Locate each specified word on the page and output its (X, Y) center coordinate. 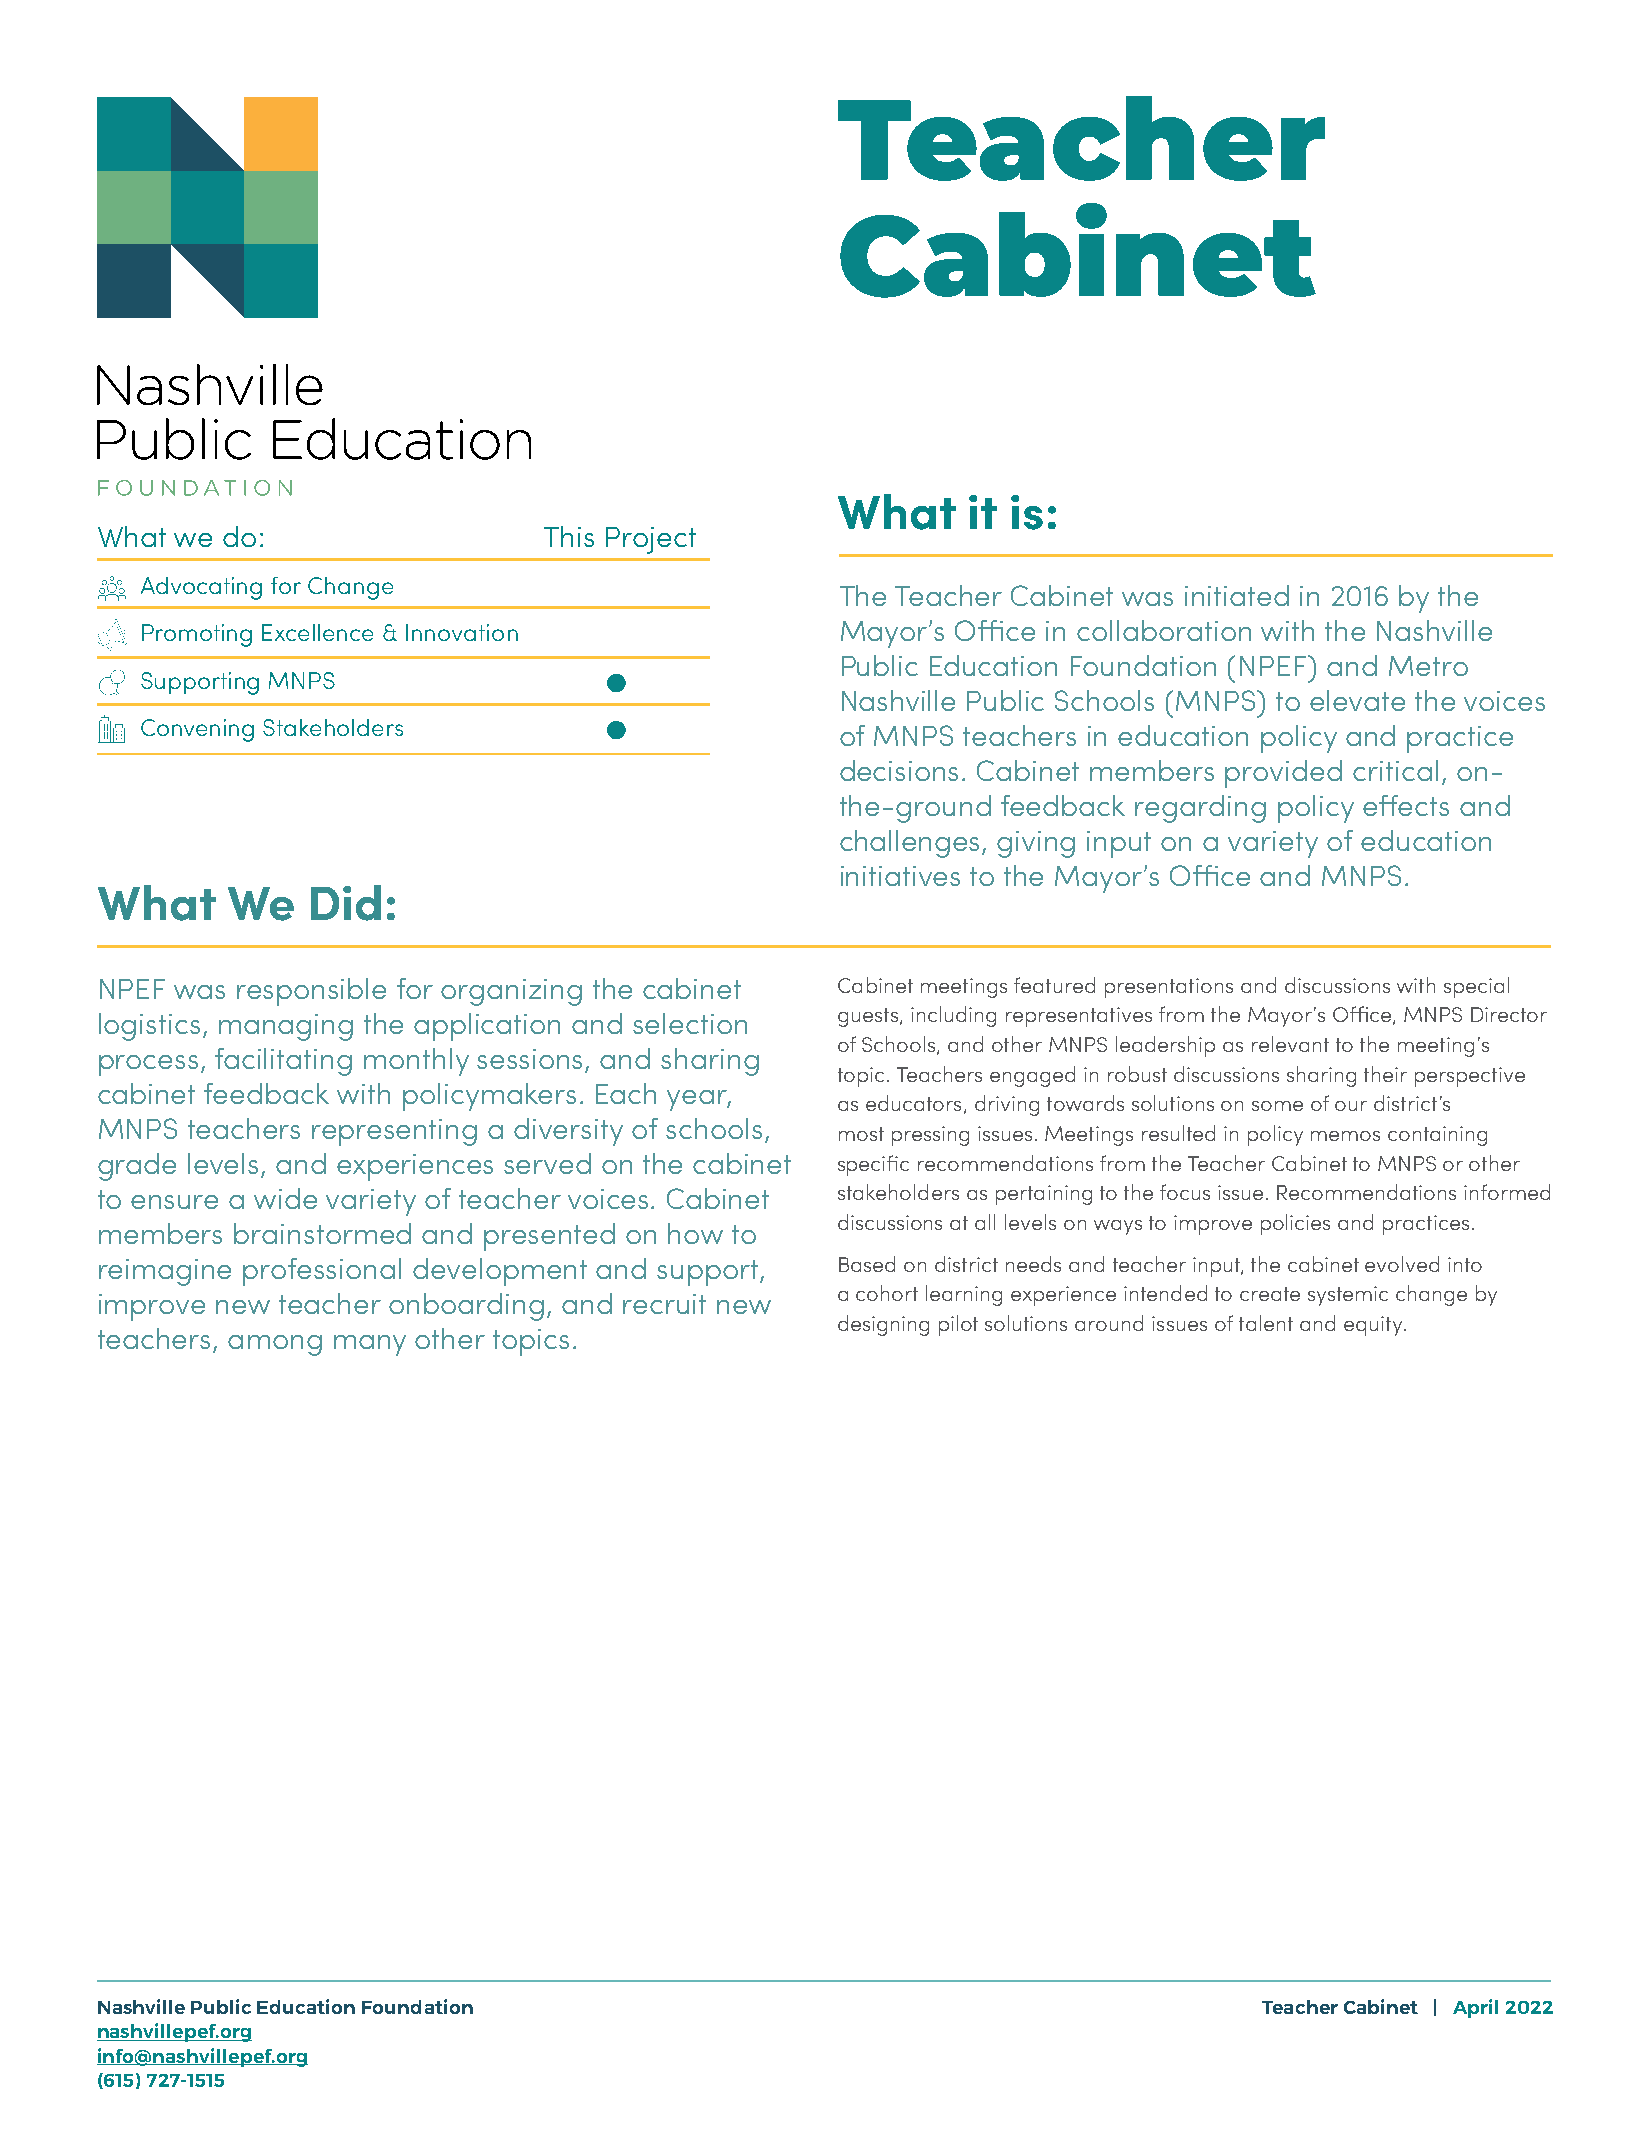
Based (867, 1264)
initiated (1237, 595)
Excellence (317, 632)
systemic (1348, 1296)
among (275, 1345)
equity (1374, 1326)
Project (651, 540)
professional (322, 1272)
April (1475, 2008)
